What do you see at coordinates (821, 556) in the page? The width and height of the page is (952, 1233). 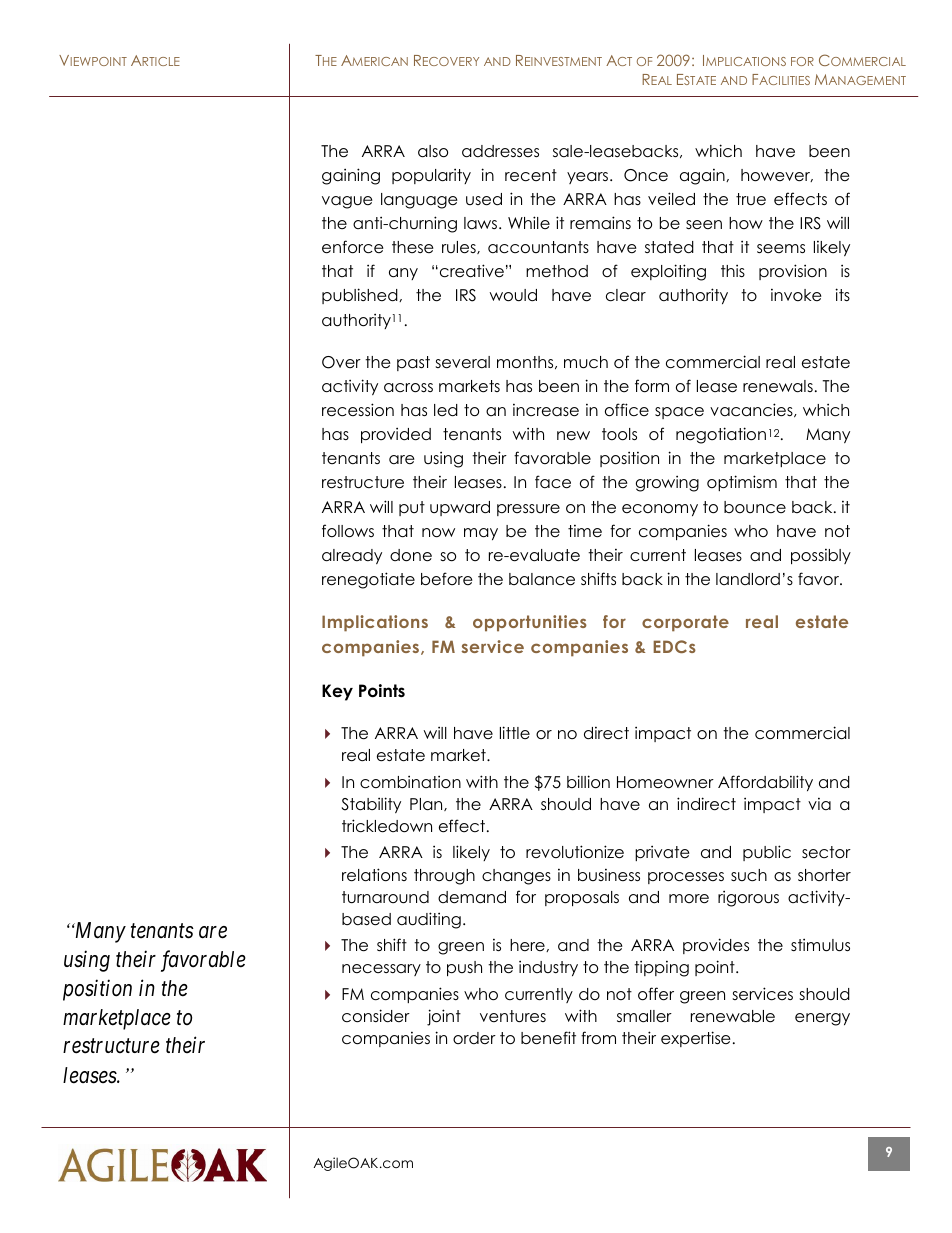 I see `possibly` at bounding box center [821, 556].
